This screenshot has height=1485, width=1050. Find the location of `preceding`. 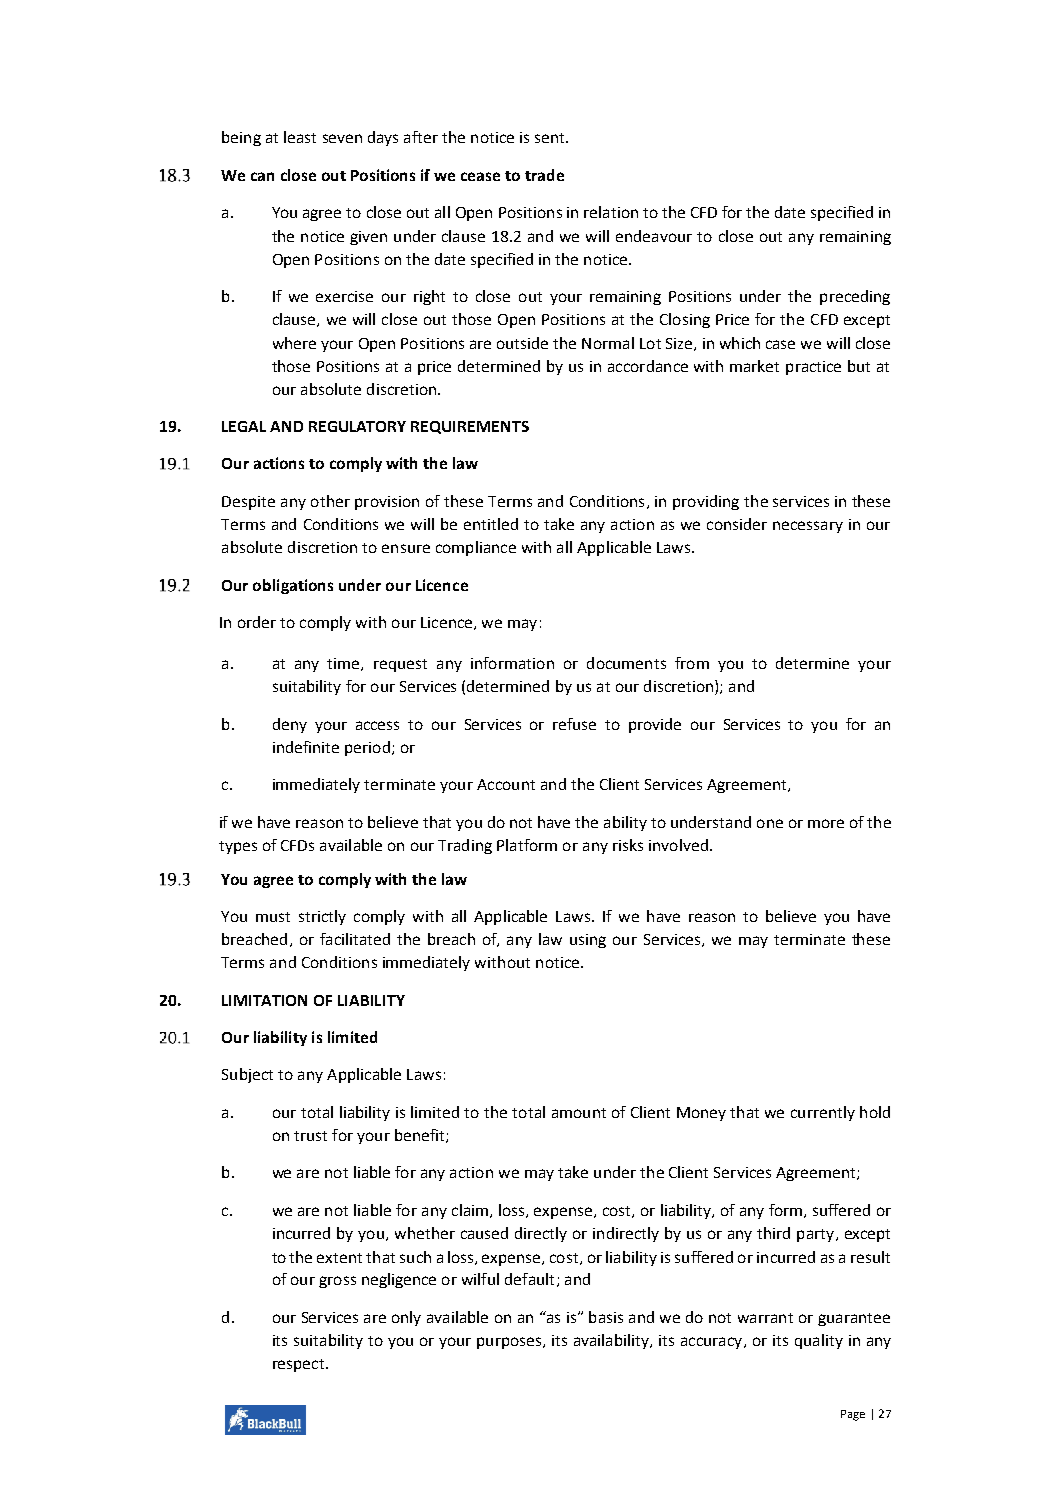

preceding is located at coordinates (855, 297).
